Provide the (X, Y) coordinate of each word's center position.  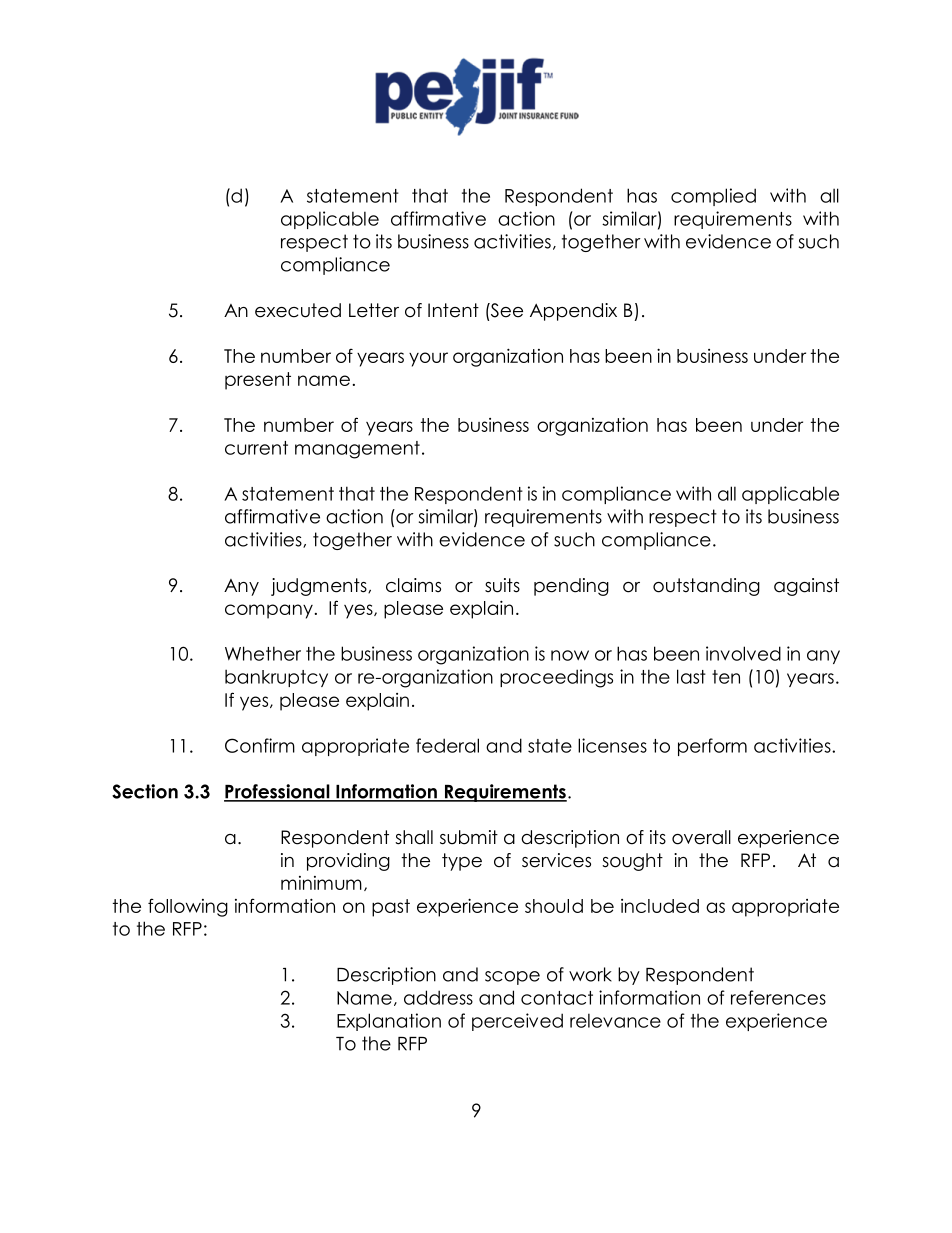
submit (469, 837)
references (778, 997)
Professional (278, 792)
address (438, 997)
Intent (453, 310)
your (428, 359)
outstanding (706, 587)
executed (298, 310)
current (256, 448)
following (188, 907)
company (269, 611)
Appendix (573, 312)
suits (502, 585)
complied (713, 197)
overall (701, 837)
